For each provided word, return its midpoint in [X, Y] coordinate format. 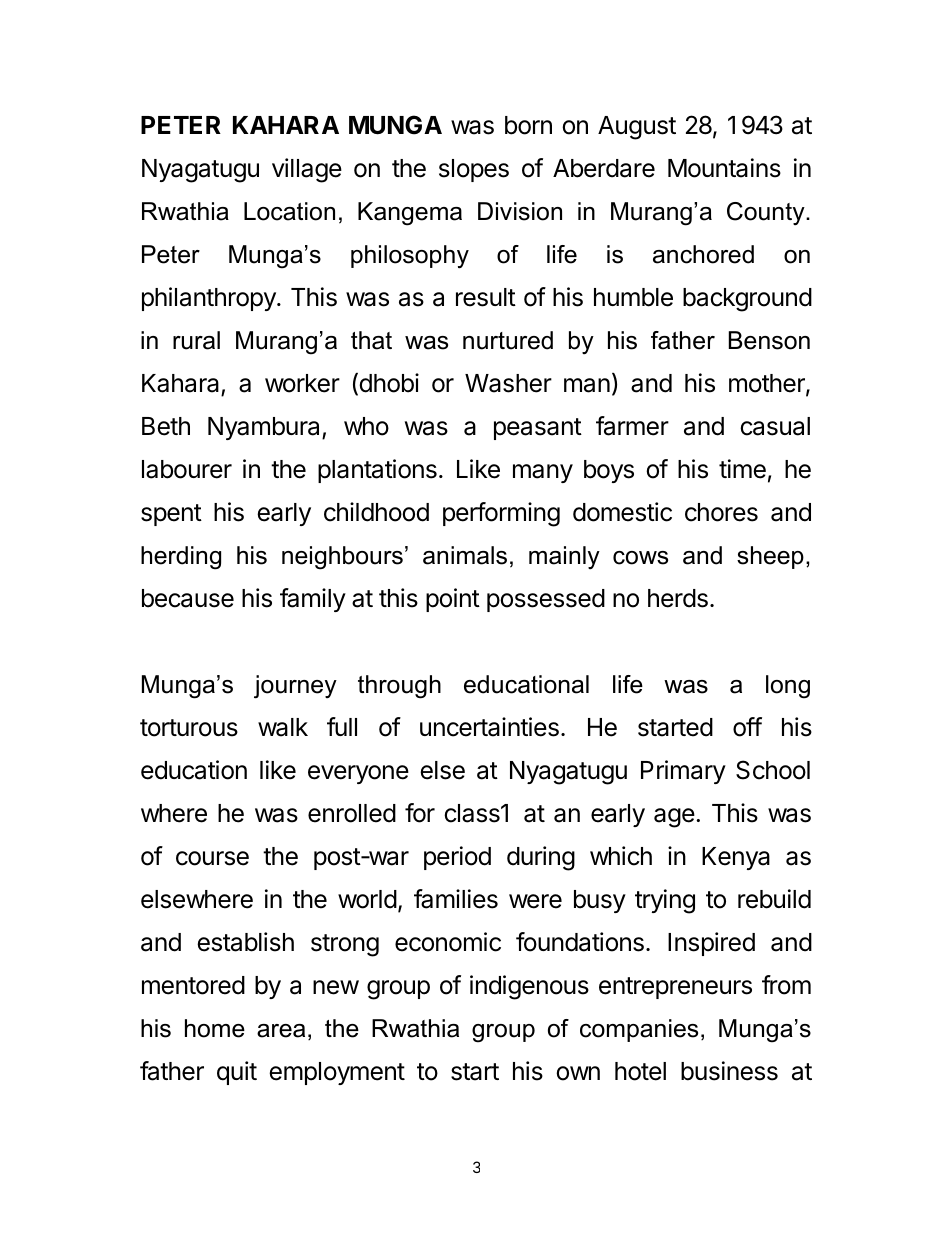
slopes [474, 170]
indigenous [529, 987]
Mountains [724, 168]
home [215, 1028]
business [729, 1071]
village [307, 170]
